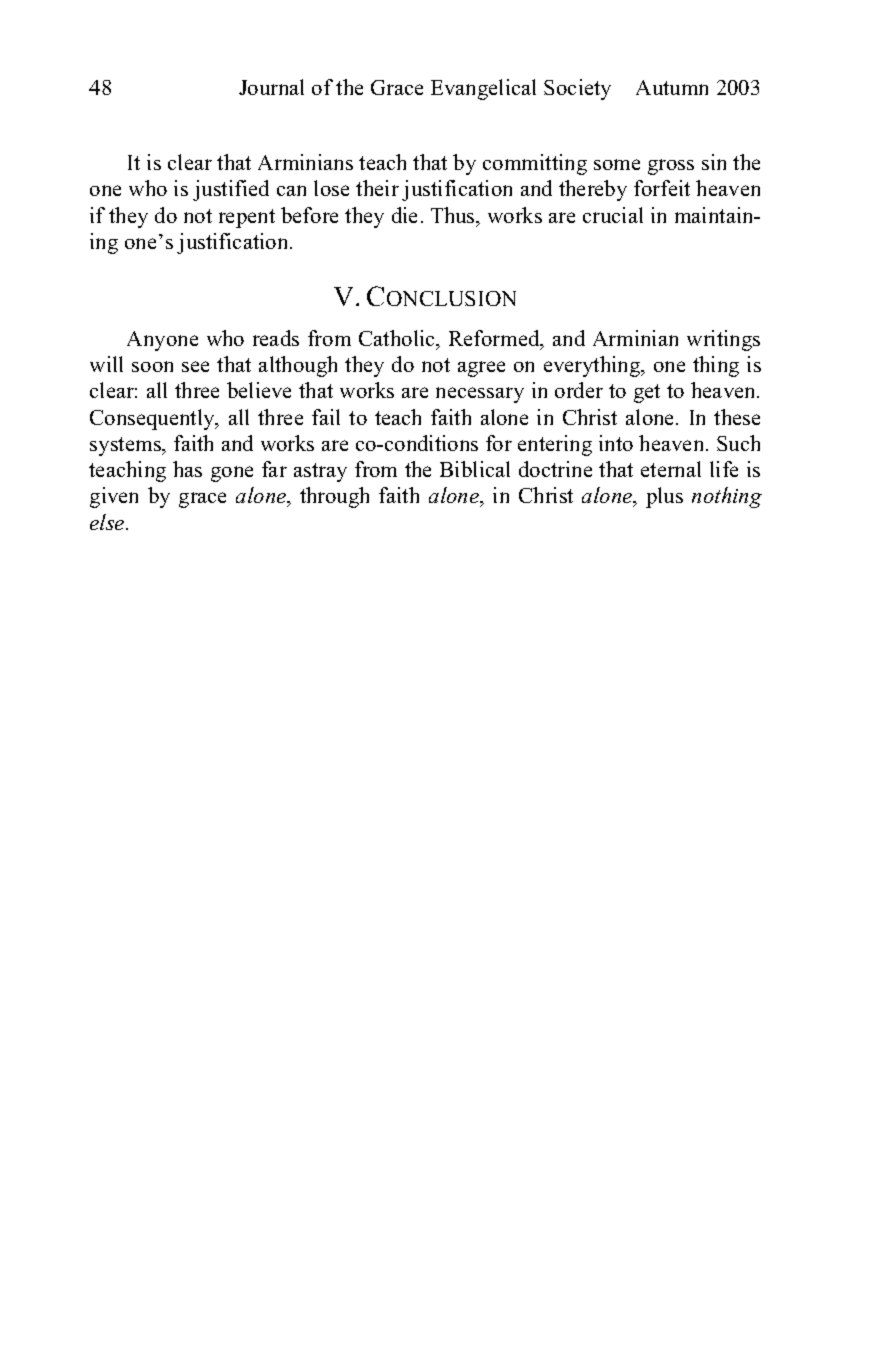  Describe the element at coordinates (483, 89) in the screenshot. I see `Evangelical` at that location.
